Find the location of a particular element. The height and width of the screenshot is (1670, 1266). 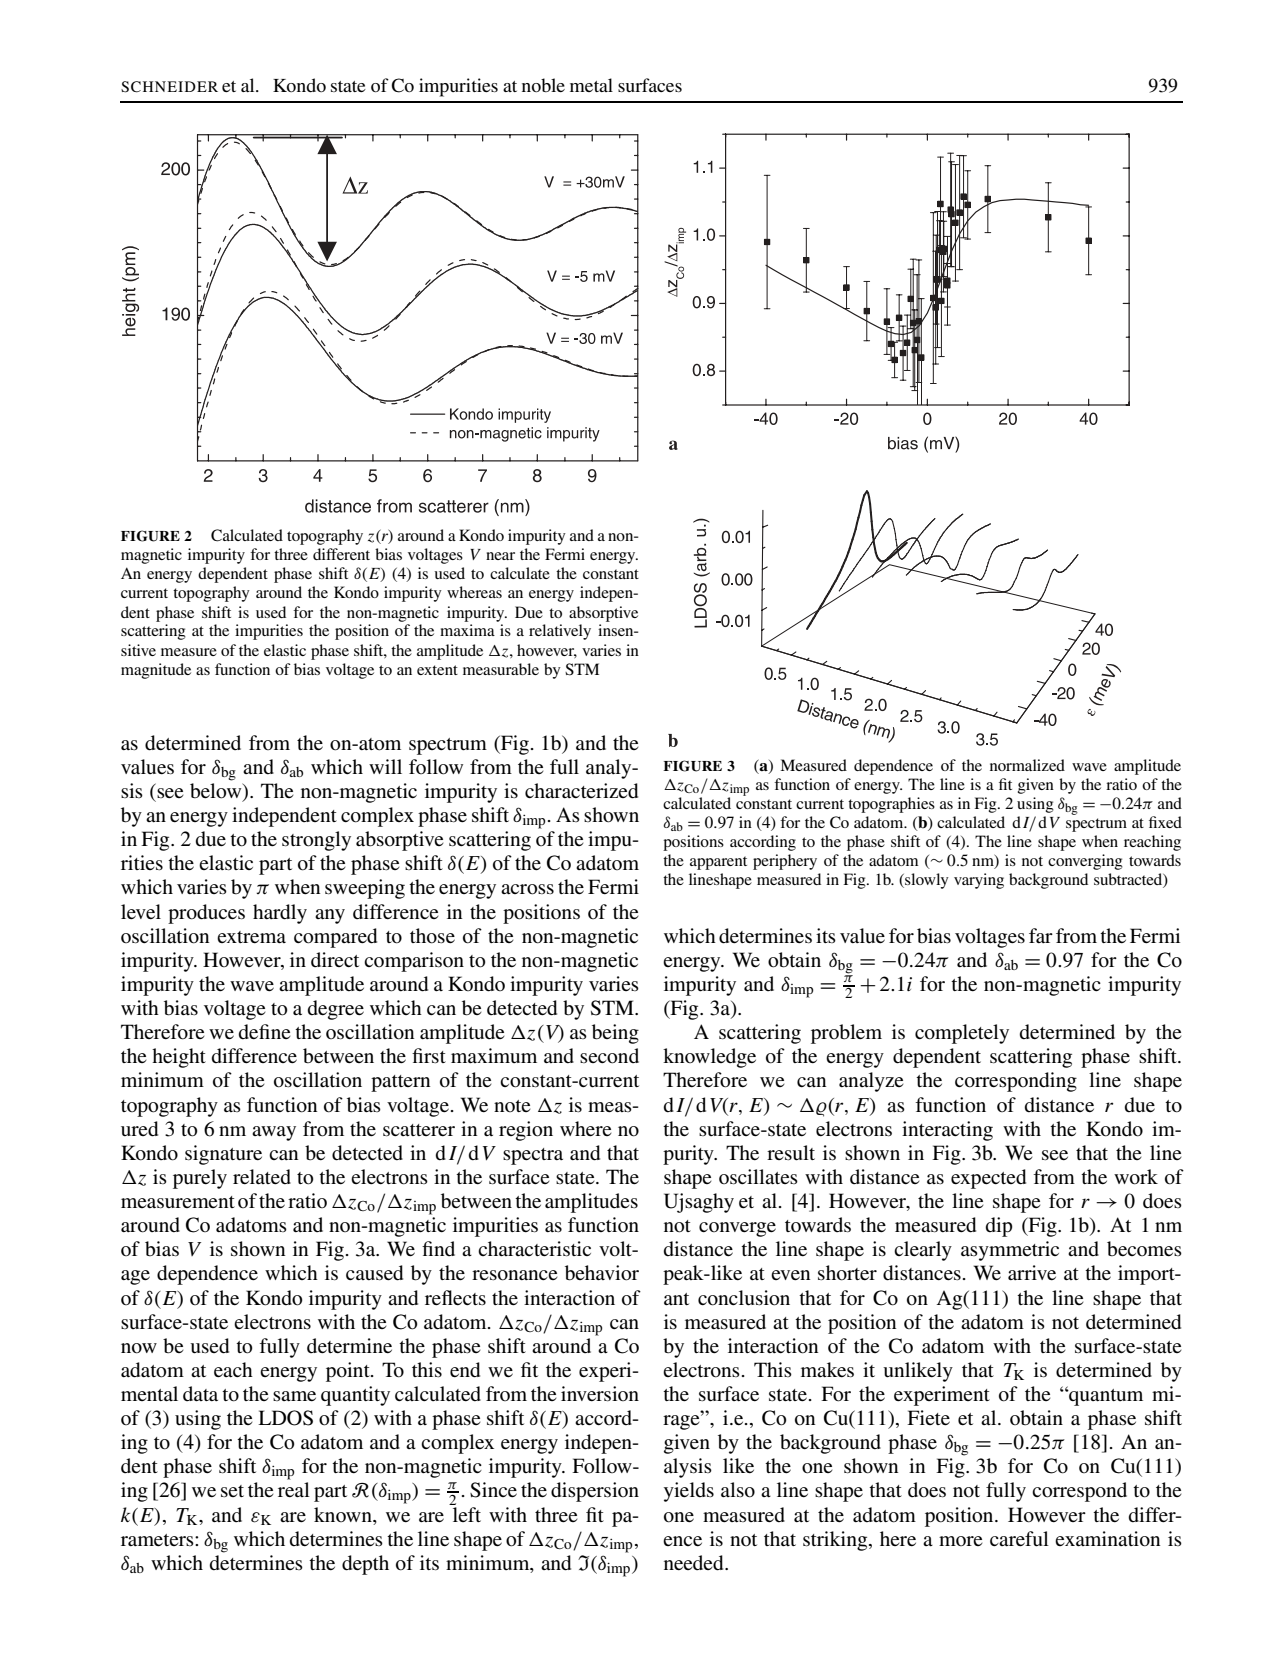

strongly is located at coordinates (316, 841).
